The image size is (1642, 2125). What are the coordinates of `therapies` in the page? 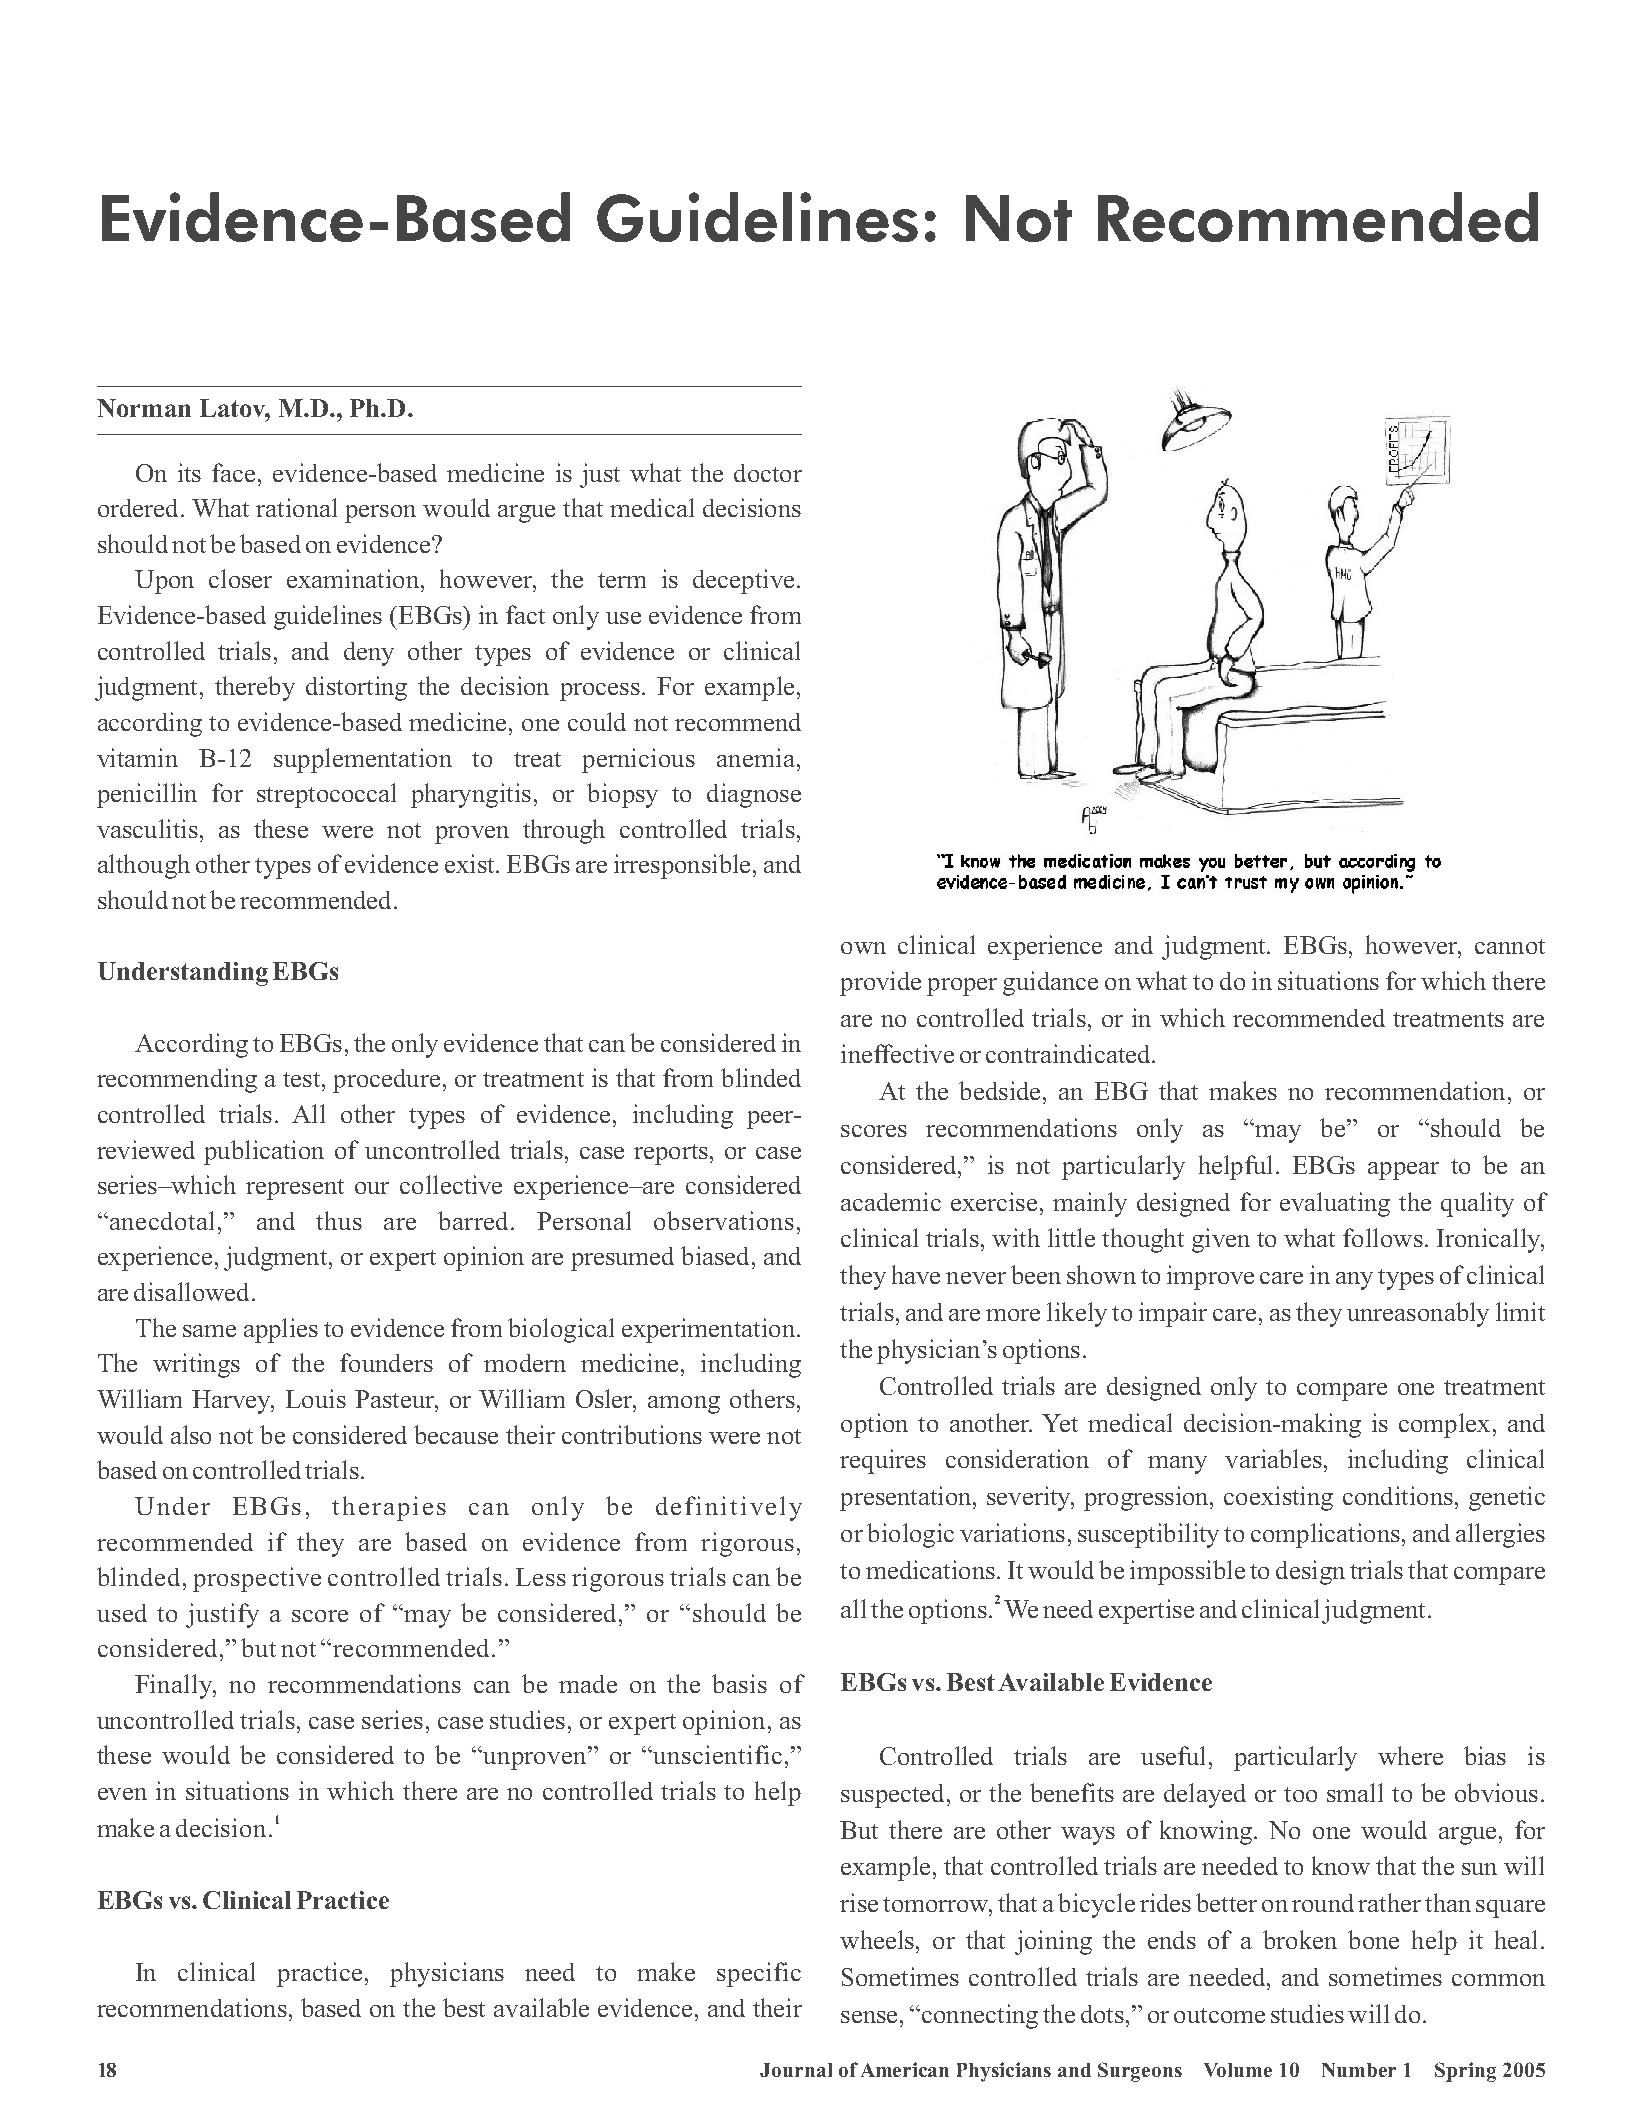 It's located at (389, 1508).
